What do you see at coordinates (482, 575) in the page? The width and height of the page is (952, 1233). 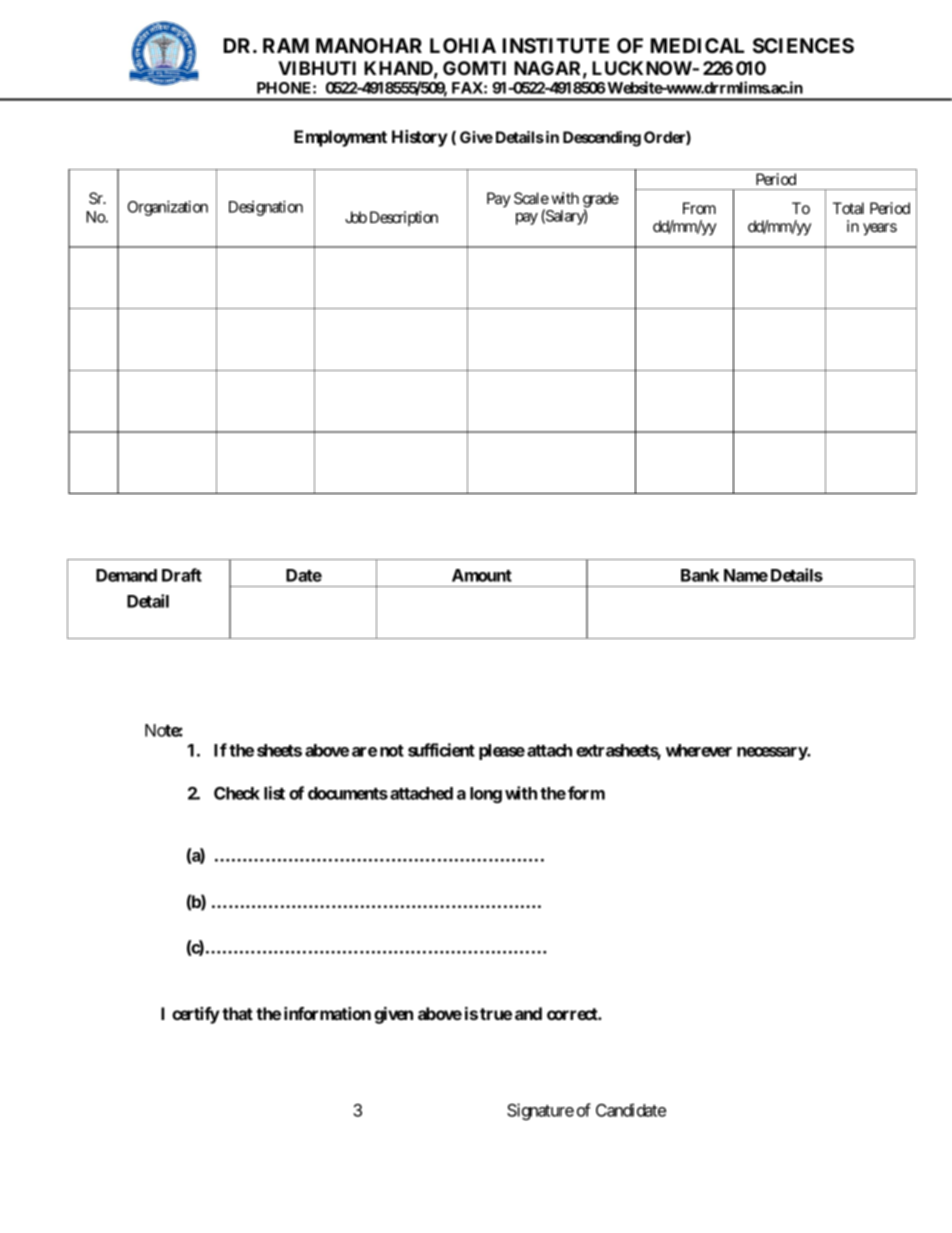 I see `Amount` at bounding box center [482, 575].
